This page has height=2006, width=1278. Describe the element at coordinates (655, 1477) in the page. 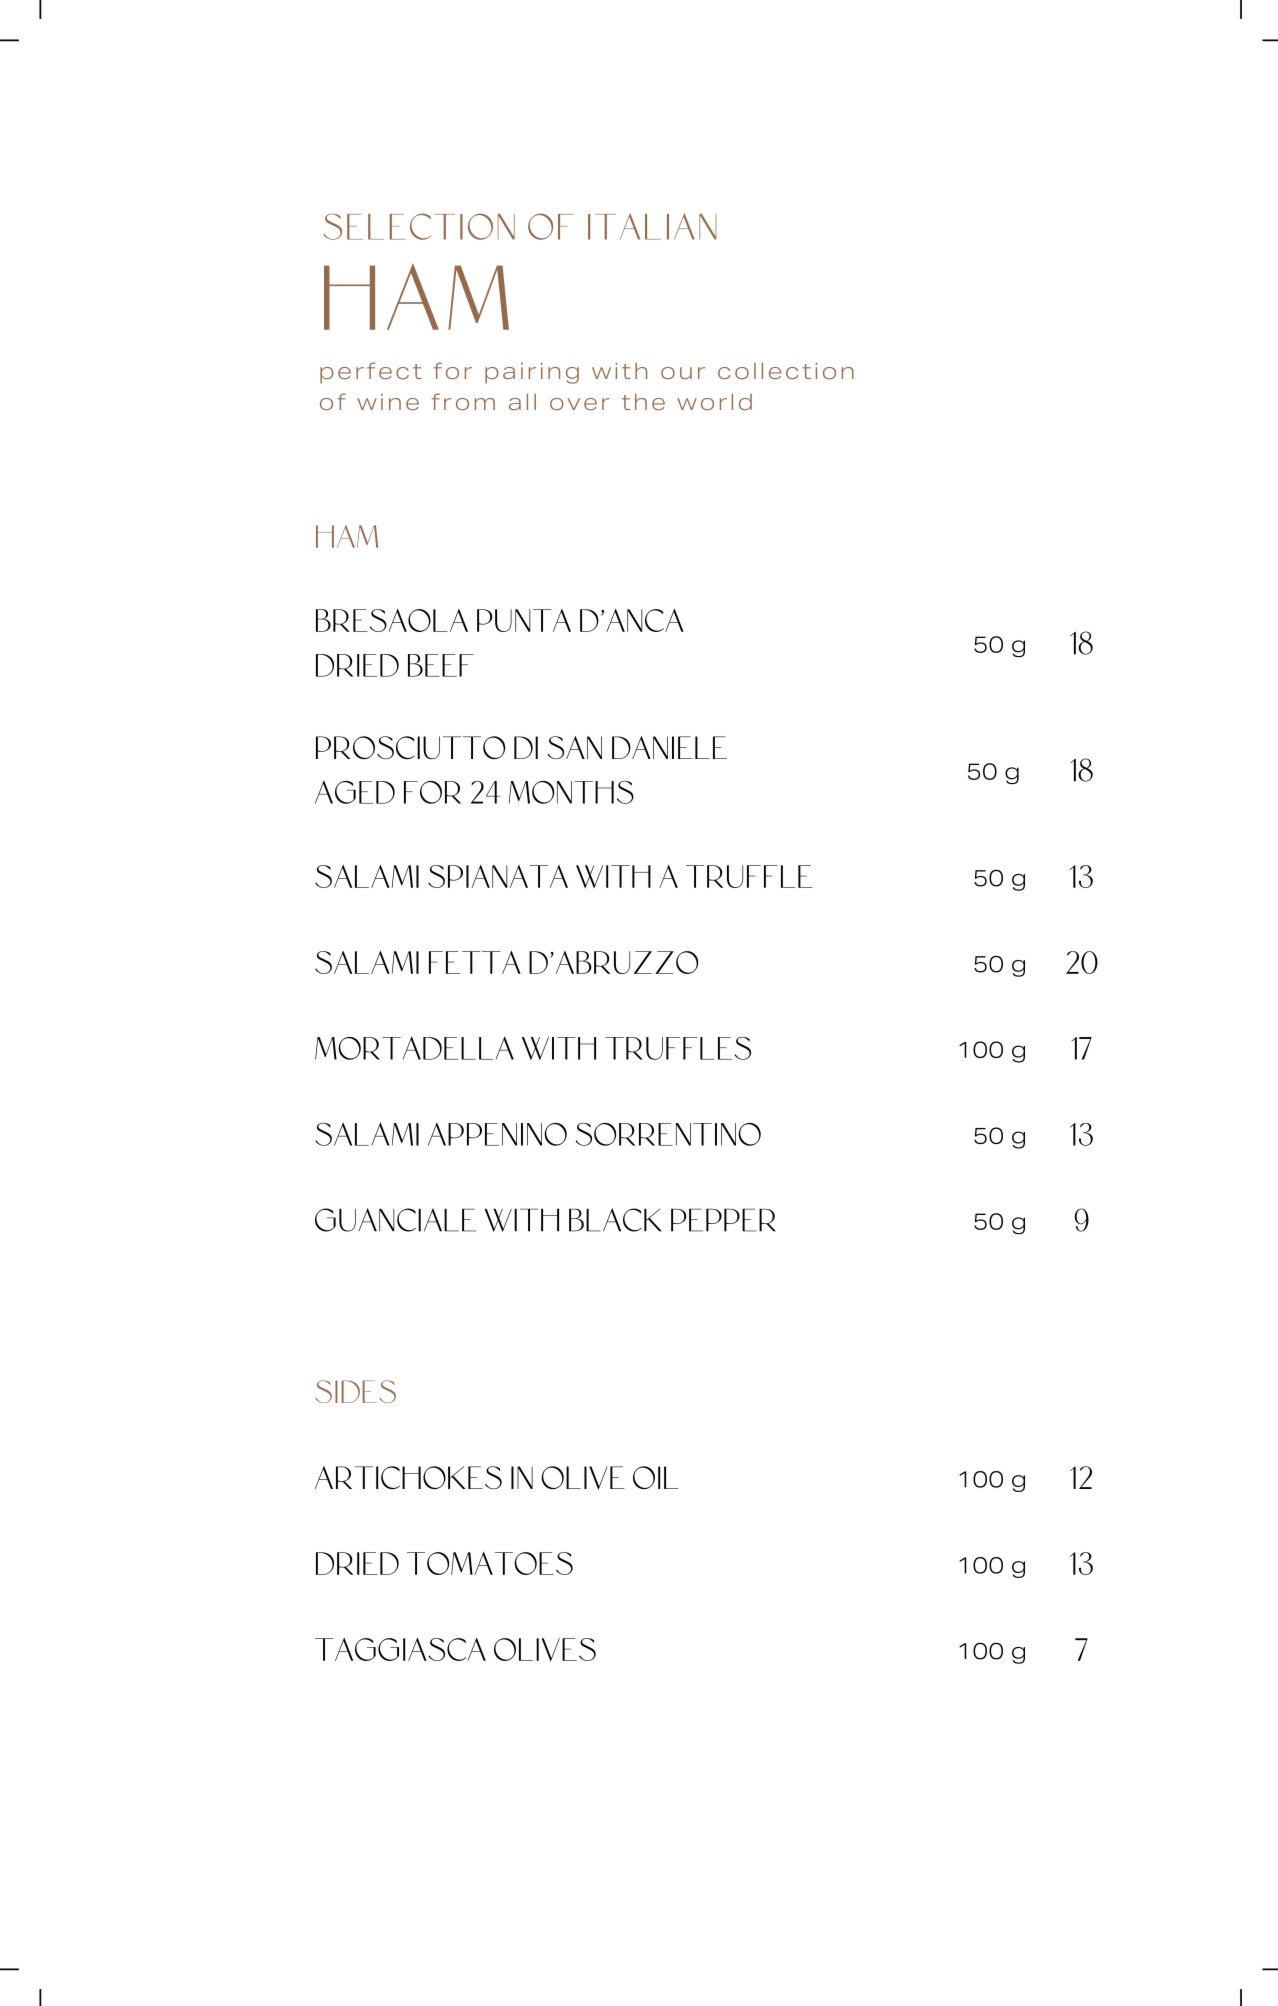

I see `OIL` at that location.
